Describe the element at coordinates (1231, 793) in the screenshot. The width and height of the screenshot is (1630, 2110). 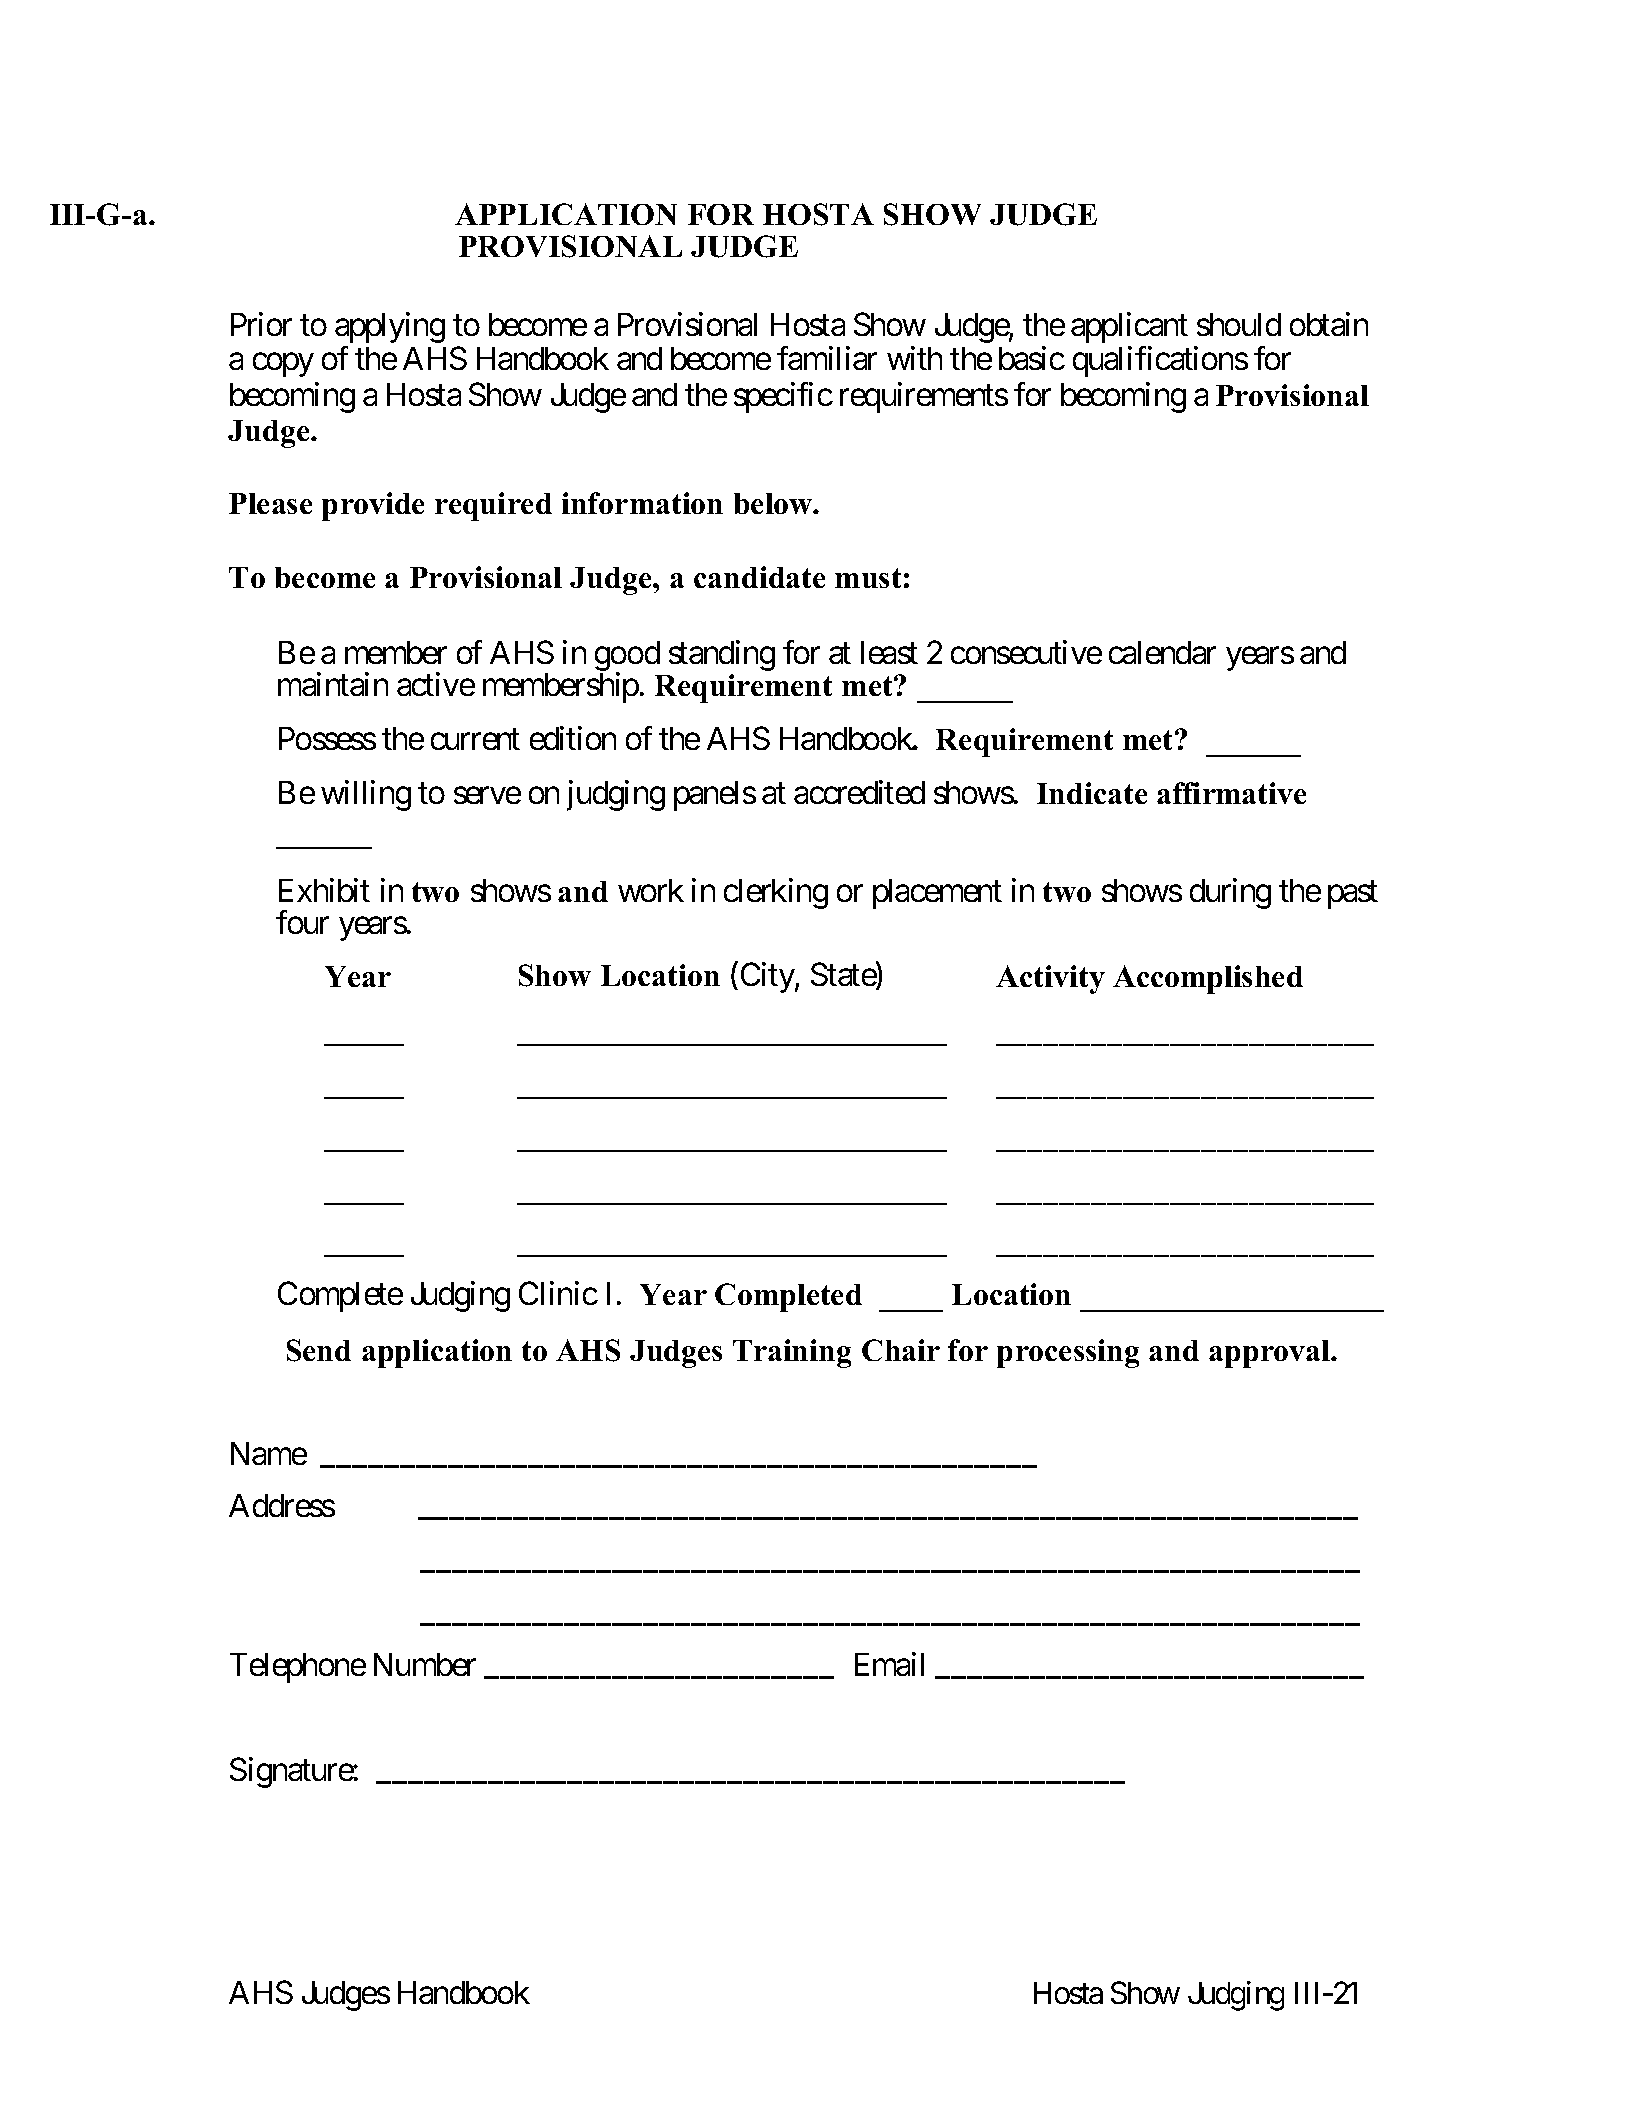
I see `affirmative` at that location.
